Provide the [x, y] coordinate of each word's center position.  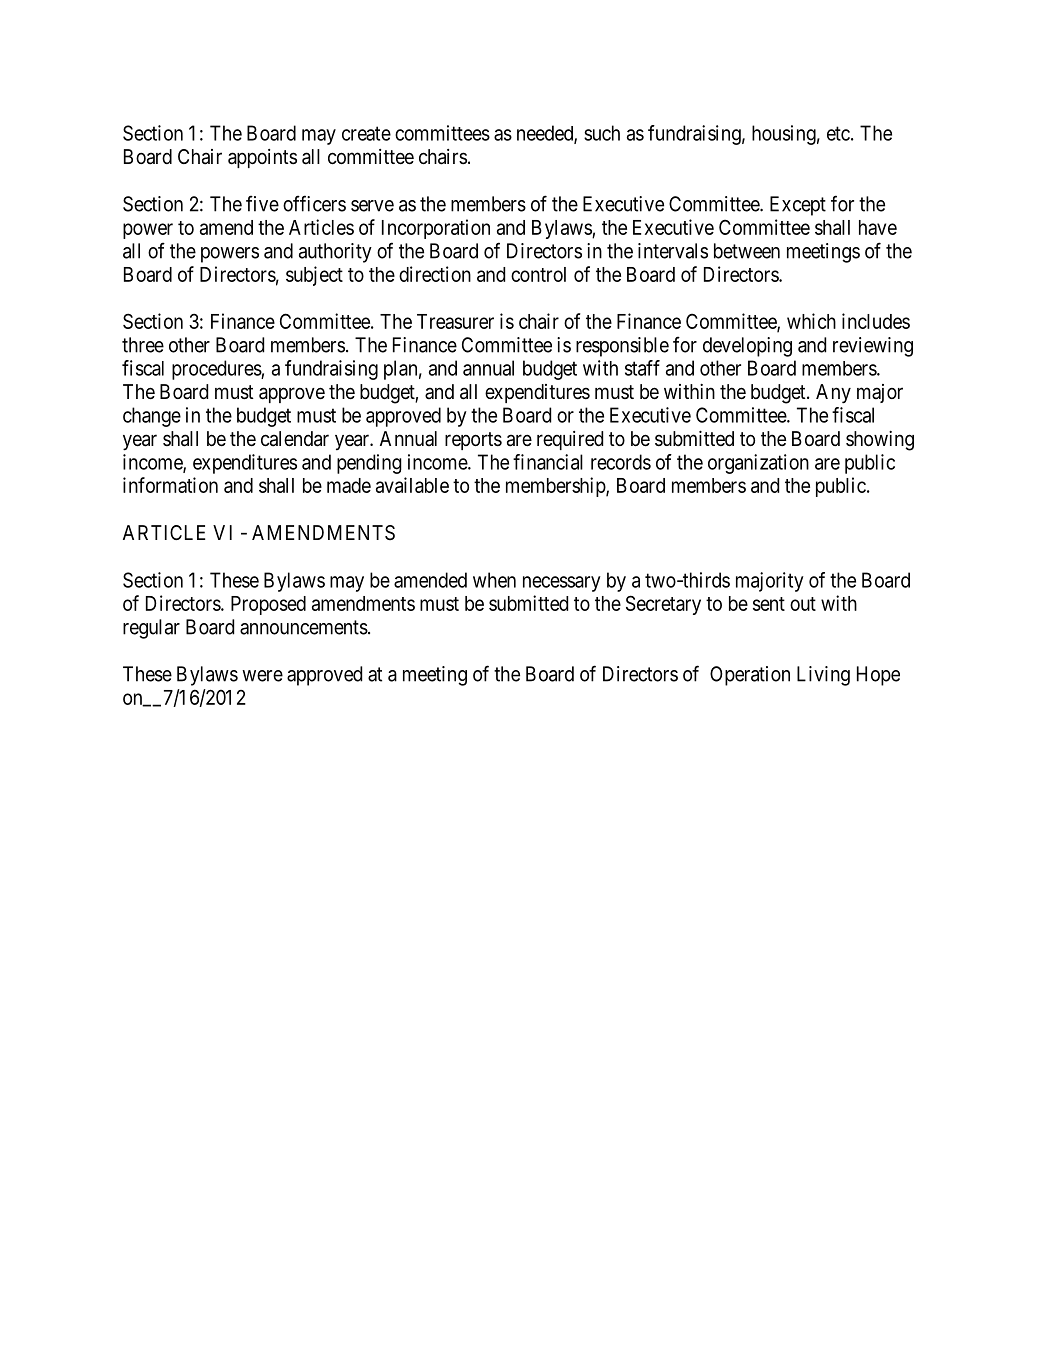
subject [314, 276]
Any [833, 394]
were [262, 676]
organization [758, 464]
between [747, 251]
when [494, 580]
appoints [262, 158]
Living [823, 676]
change [152, 417]
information [170, 485]
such [602, 133]
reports [473, 441]
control [538, 274]
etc [838, 133]
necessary [562, 584]
